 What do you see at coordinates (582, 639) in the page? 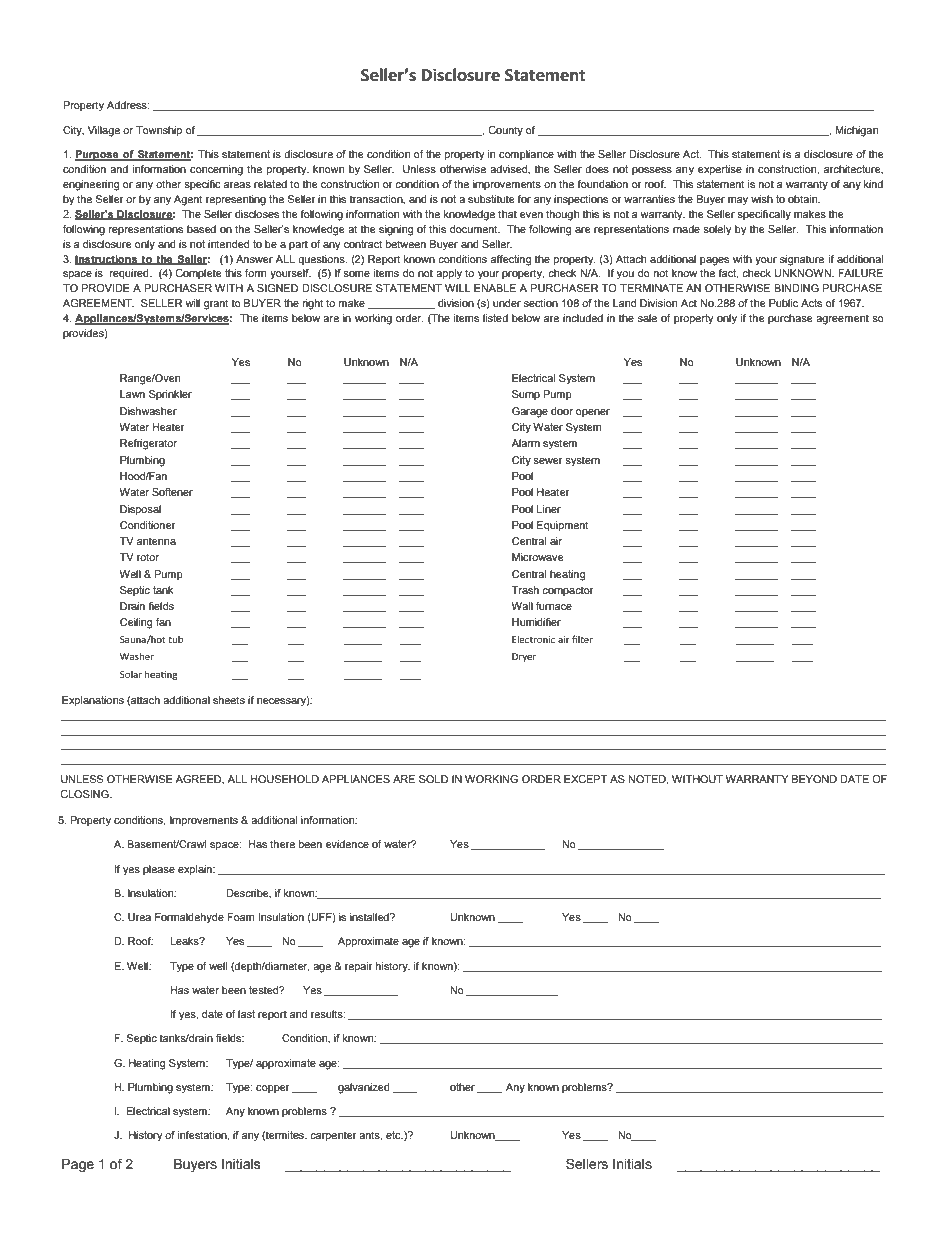
I see `filter` at bounding box center [582, 639].
